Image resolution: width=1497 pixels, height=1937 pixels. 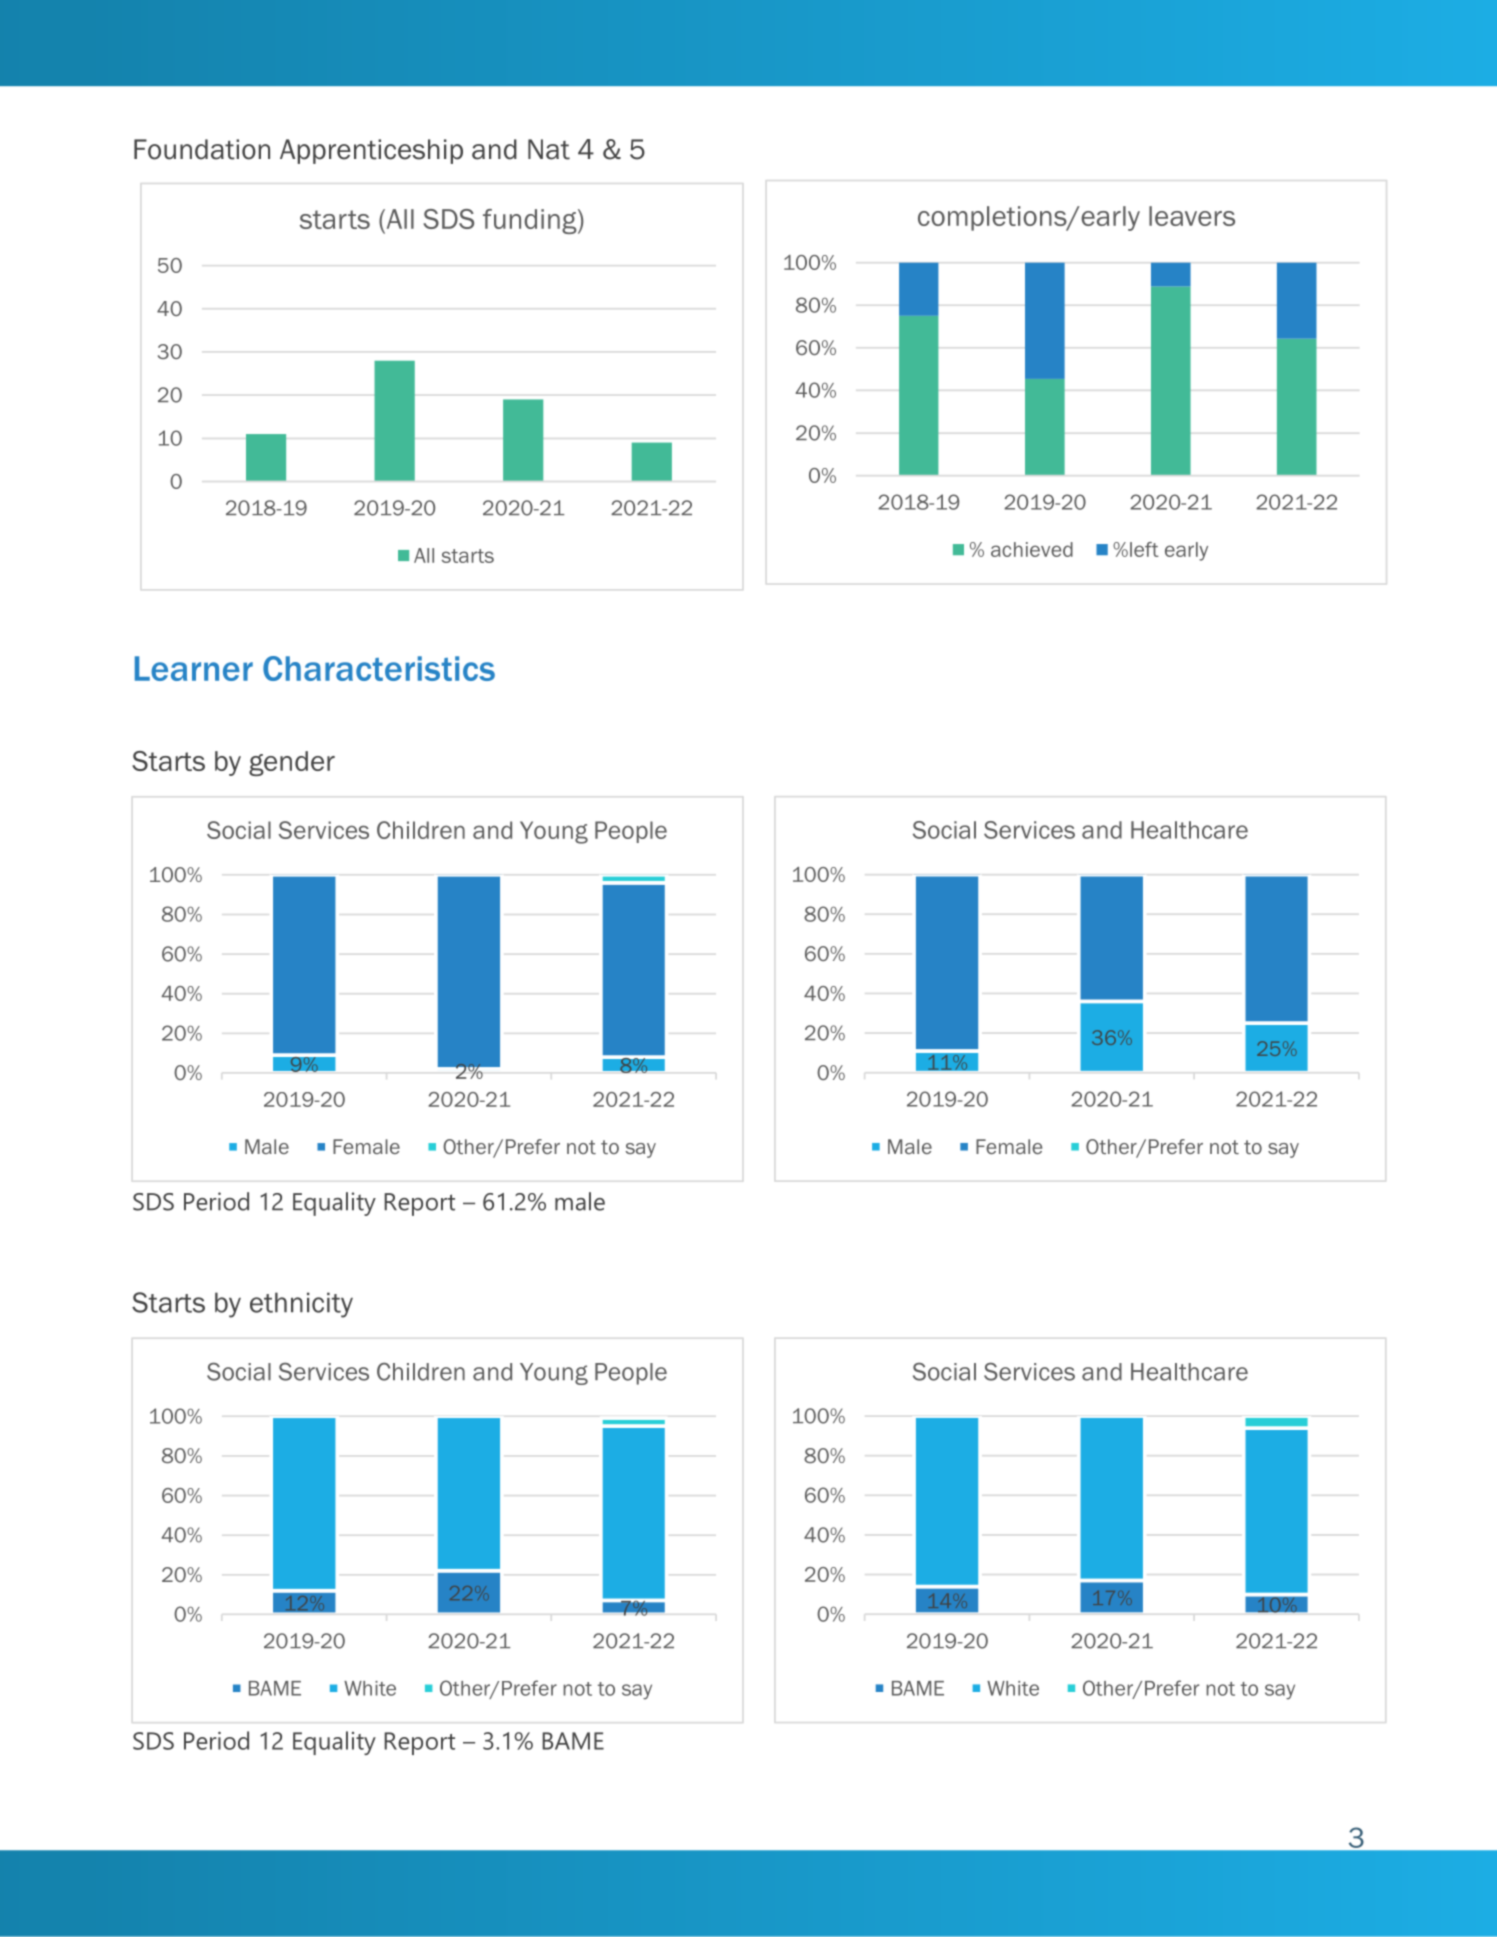 What do you see at coordinates (194, 668) in the image?
I see `Learner` at bounding box center [194, 668].
